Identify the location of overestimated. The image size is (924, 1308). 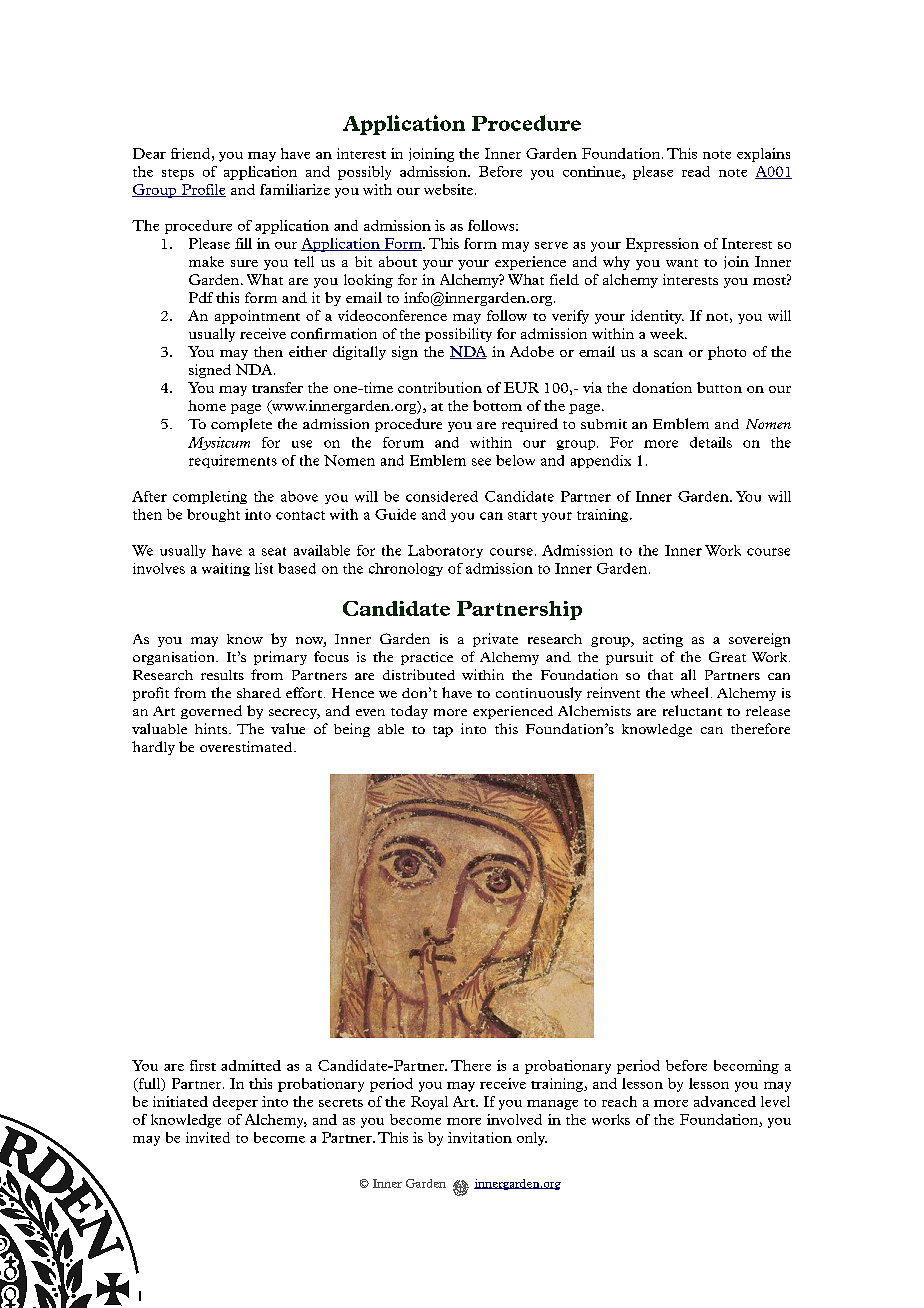
(247, 746).
